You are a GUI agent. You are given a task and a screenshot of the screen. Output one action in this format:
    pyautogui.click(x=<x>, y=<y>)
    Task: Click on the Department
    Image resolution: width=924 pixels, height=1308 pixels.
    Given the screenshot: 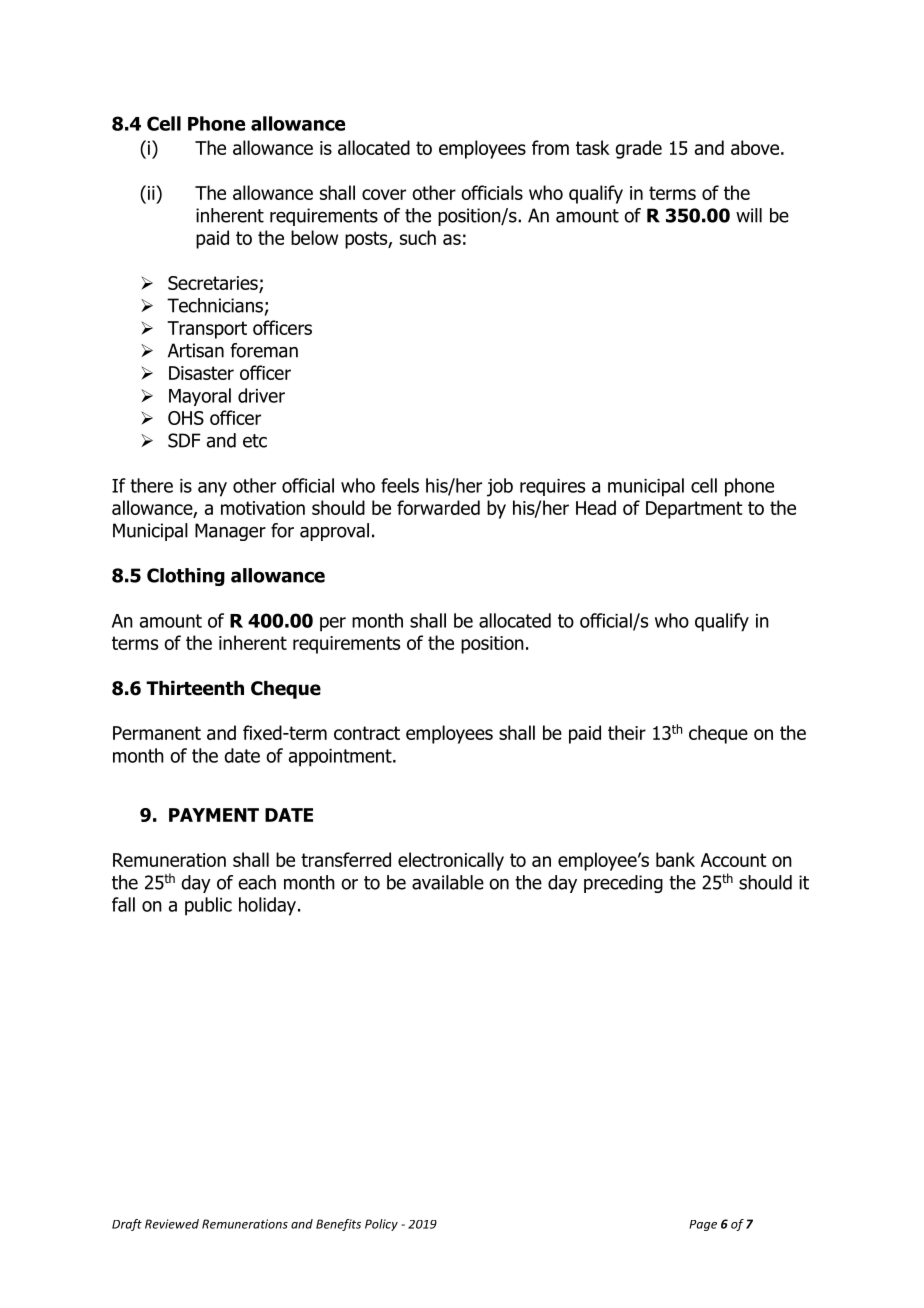 What is the action you would take?
    pyautogui.click(x=694, y=510)
